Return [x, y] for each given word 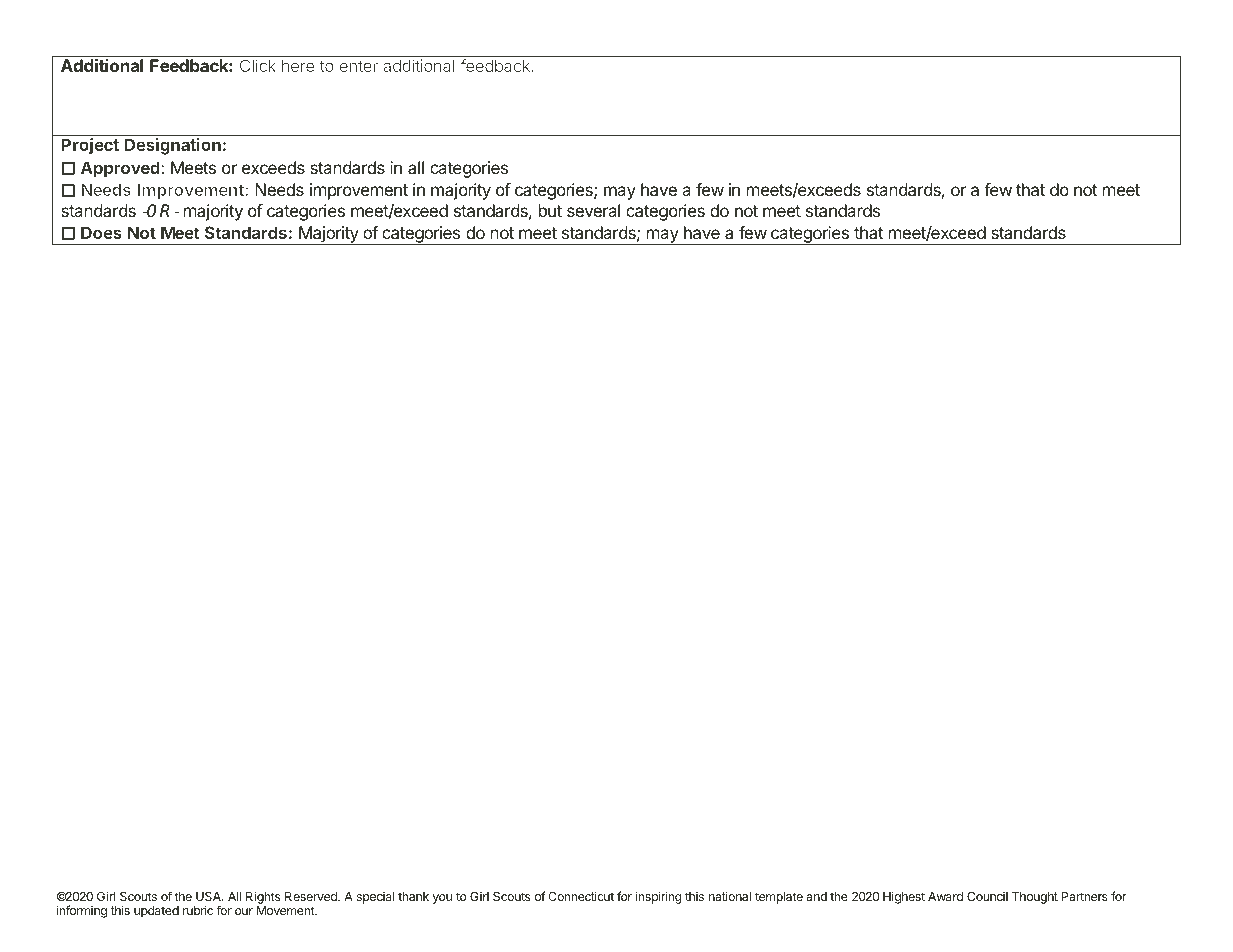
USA [209, 896]
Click [258, 65]
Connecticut [581, 896]
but [550, 210]
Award [945, 896]
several [593, 210]
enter [359, 66]
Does [101, 232]
